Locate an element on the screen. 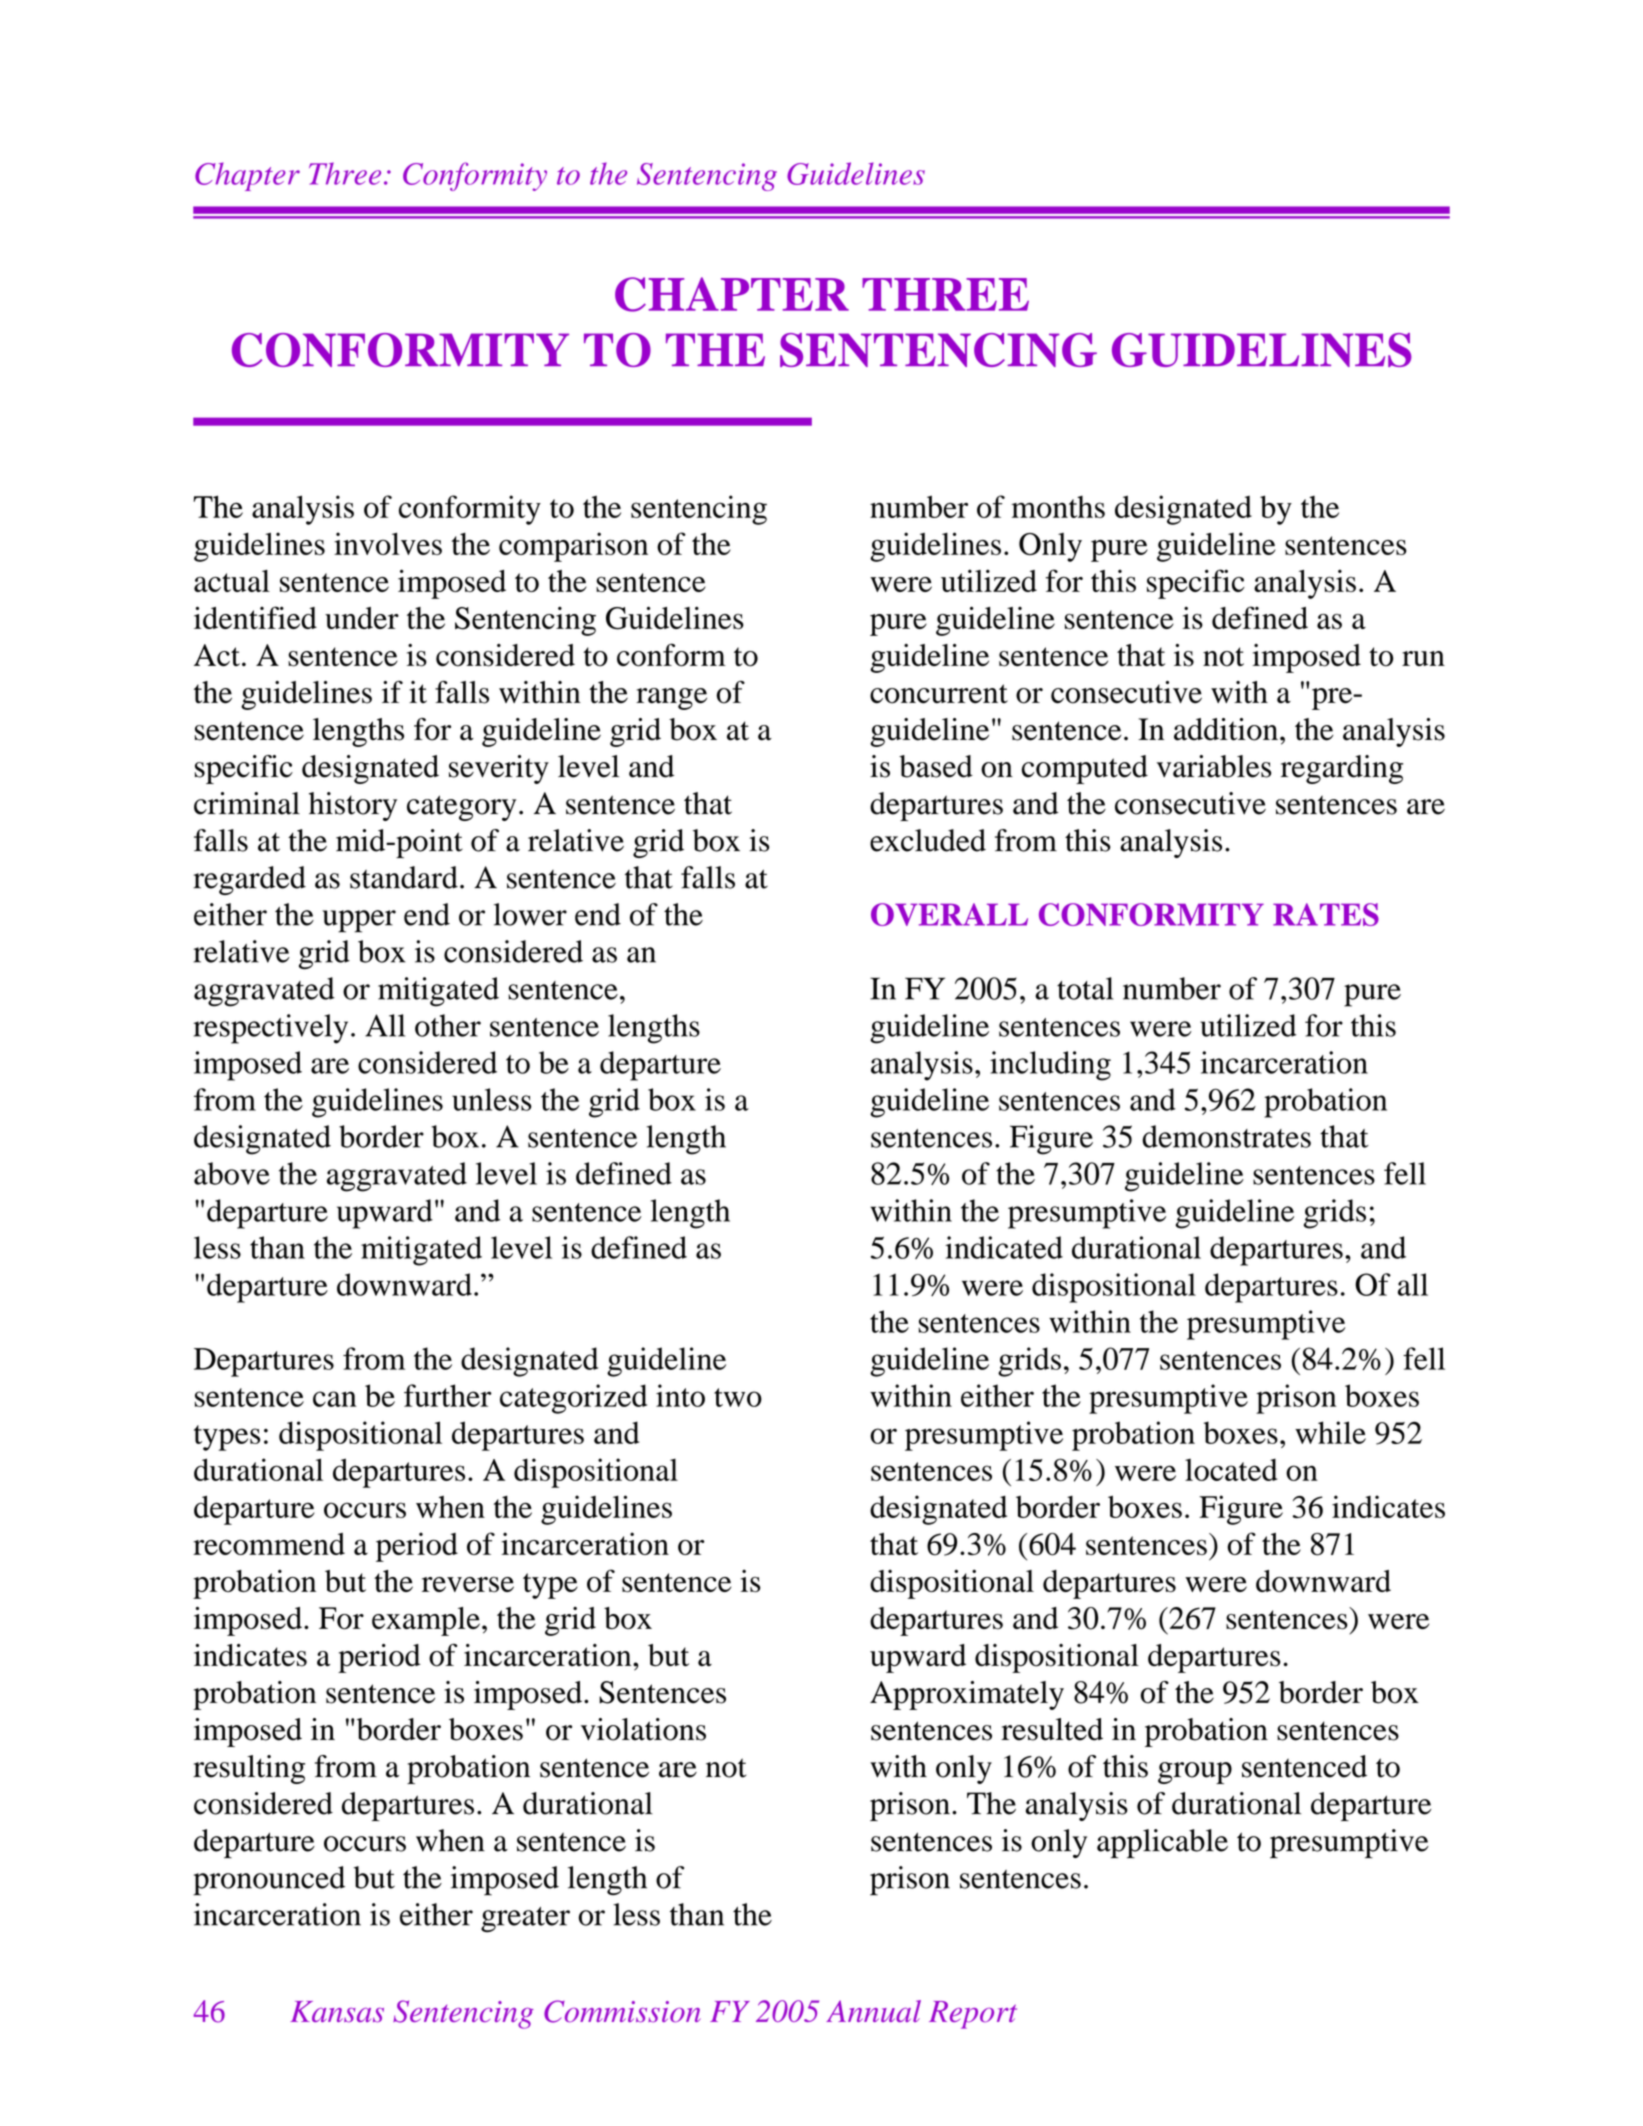 The image size is (1643, 2126). total is located at coordinates (1085, 988).
